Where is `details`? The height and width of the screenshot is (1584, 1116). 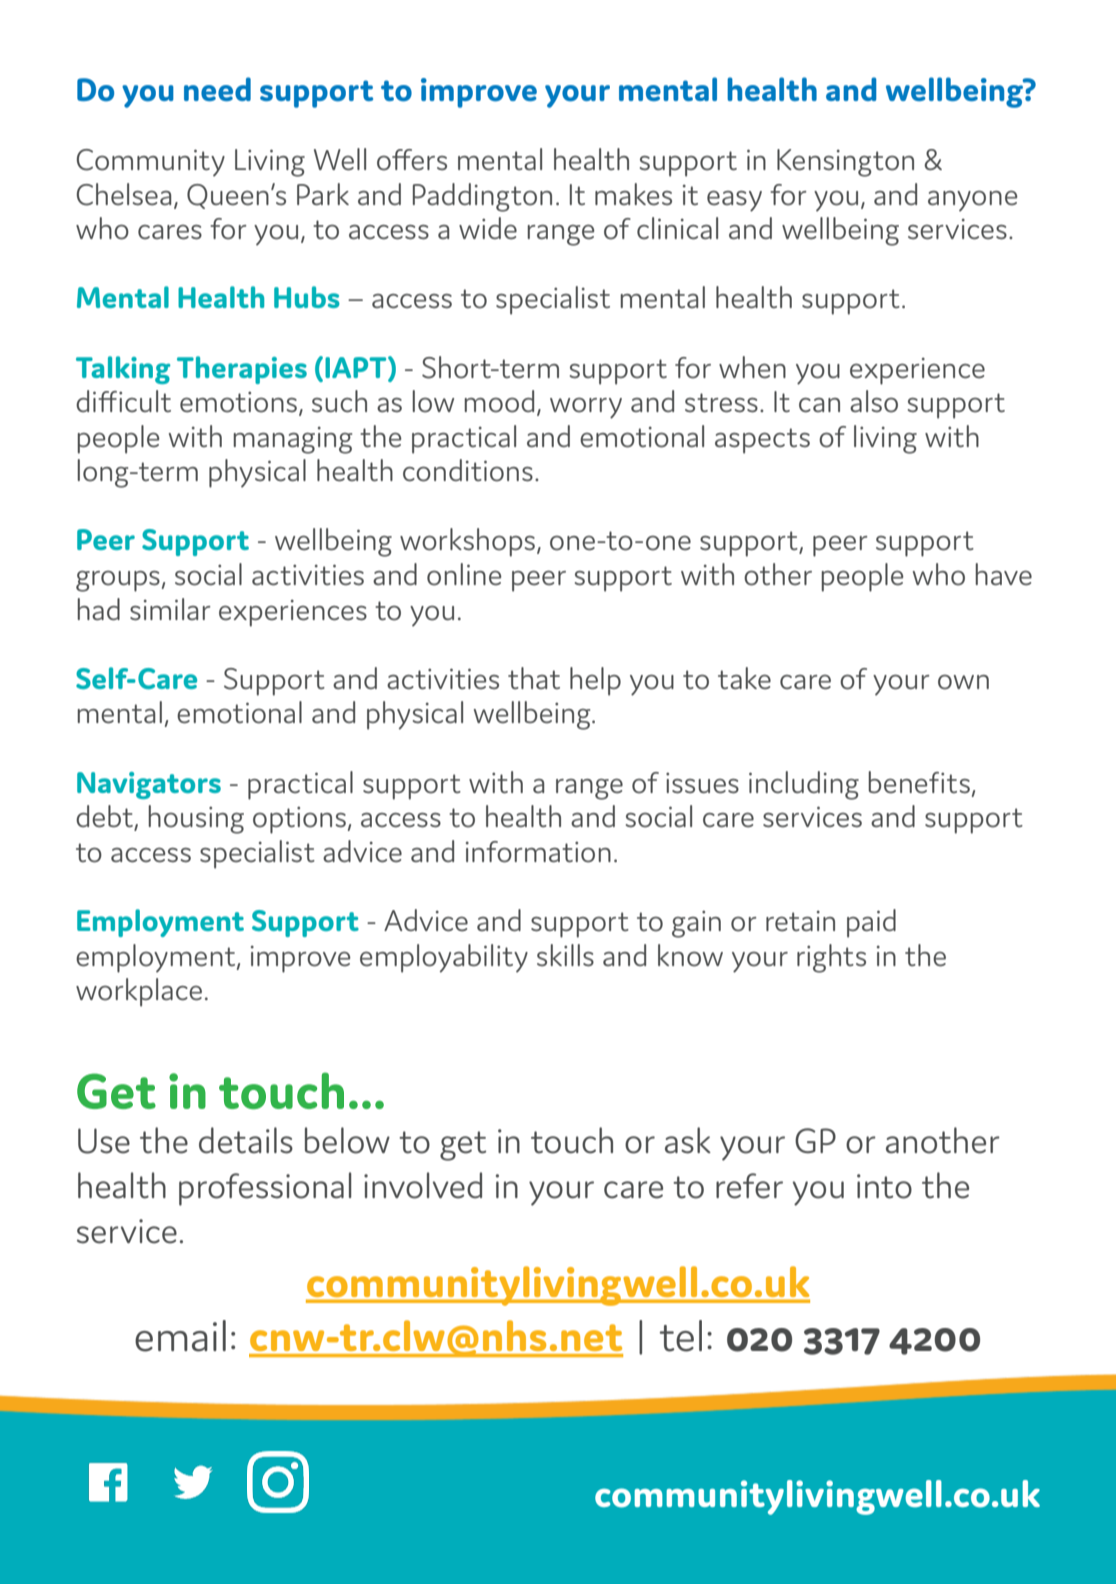
details is located at coordinates (246, 1140).
